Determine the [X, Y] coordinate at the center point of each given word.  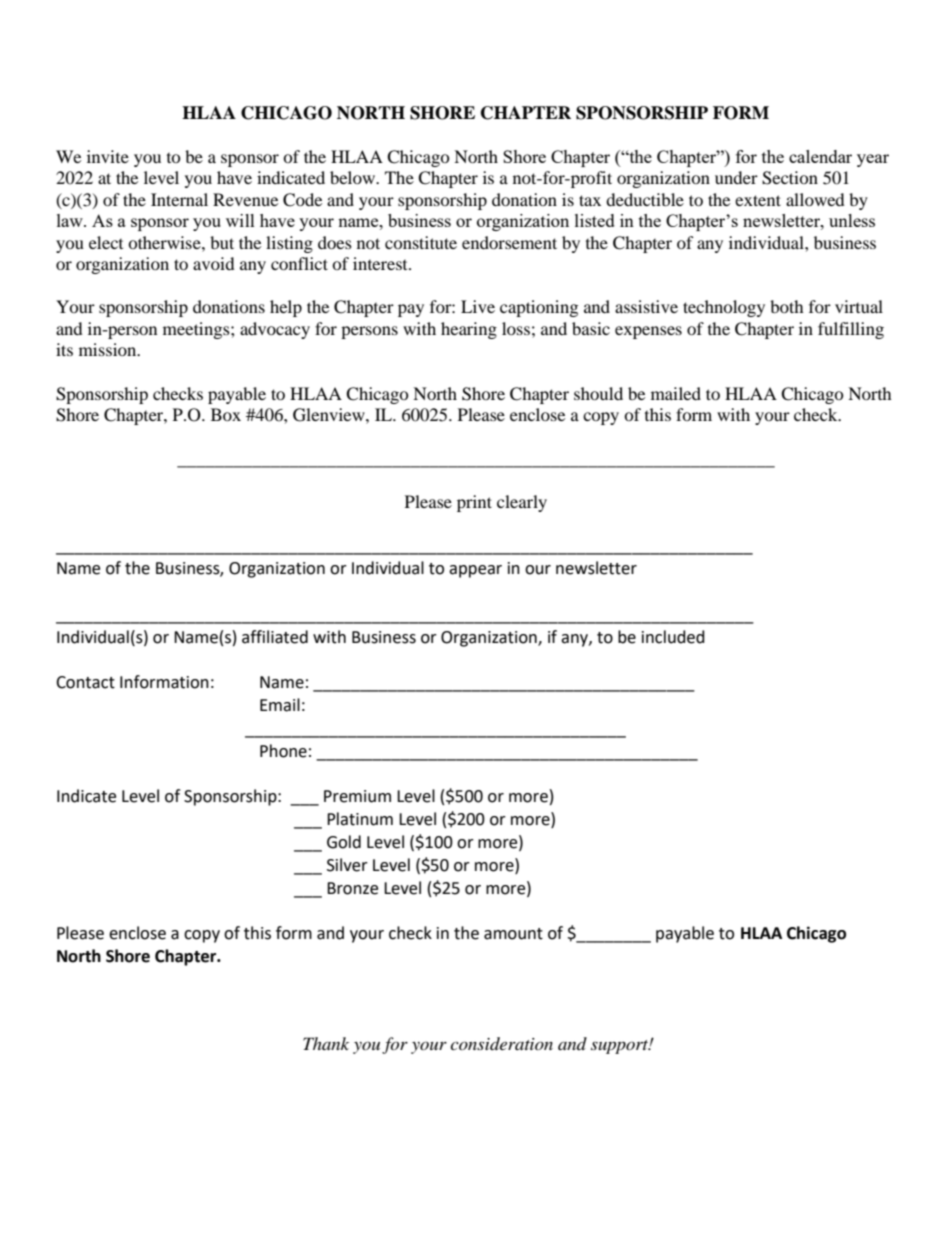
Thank [326, 1043]
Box [226, 414]
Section [790, 178]
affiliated [275, 637]
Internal [179, 199]
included [673, 637]
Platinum [360, 819]
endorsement [509, 242]
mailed [676, 393]
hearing [469, 330]
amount [513, 934]
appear [475, 571]
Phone [283, 751]
